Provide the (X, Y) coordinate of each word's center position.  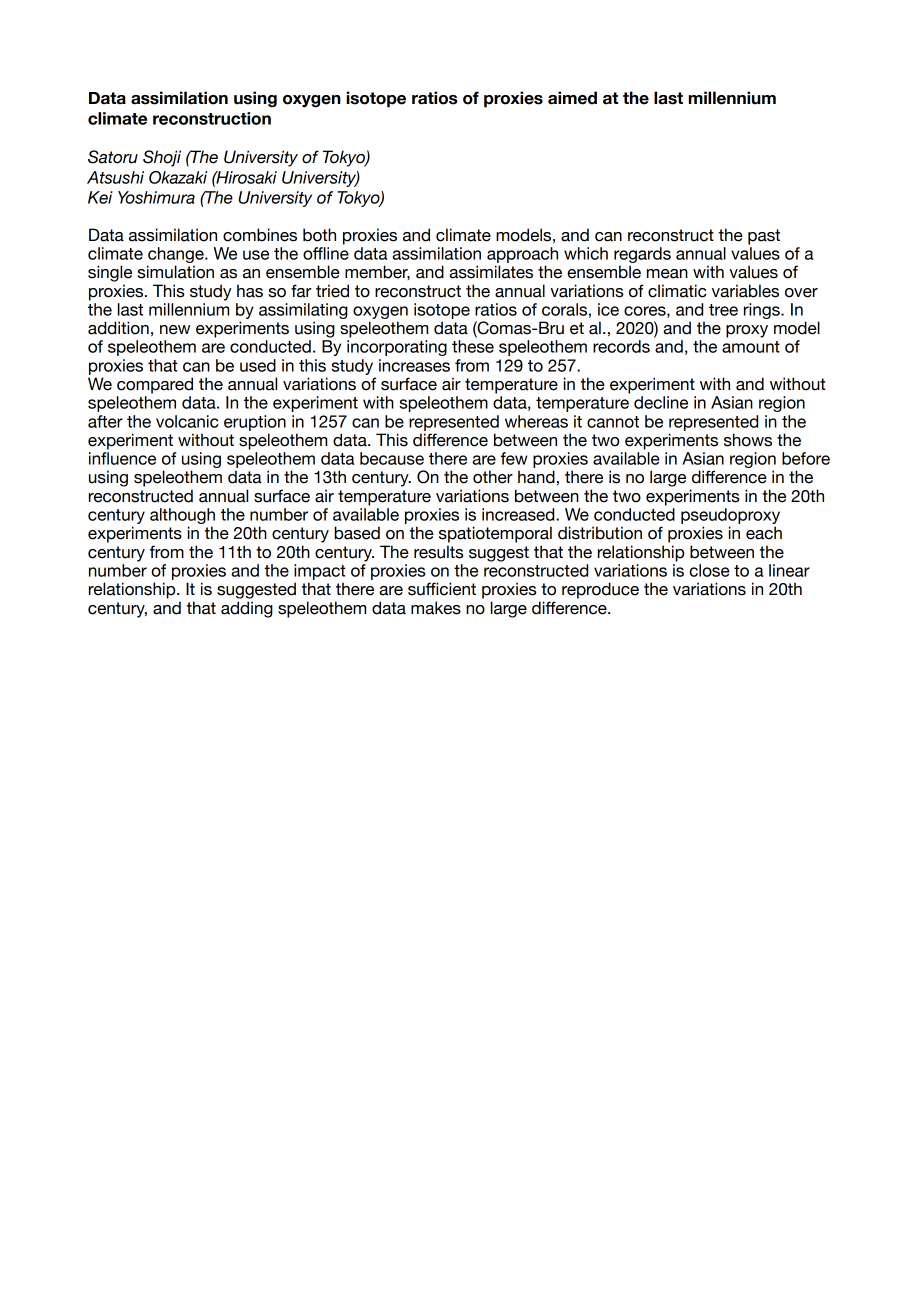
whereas (536, 421)
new (175, 330)
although (182, 517)
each (764, 533)
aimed (572, 98)
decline (661, 402)
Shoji (162, 158)
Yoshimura (156, 197)
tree (723, 310)
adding (247, 609)
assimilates (491, 272)
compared (155, 385)
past (764, 237)
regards (642, 256)
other (493, 477)
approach (522, 255)
